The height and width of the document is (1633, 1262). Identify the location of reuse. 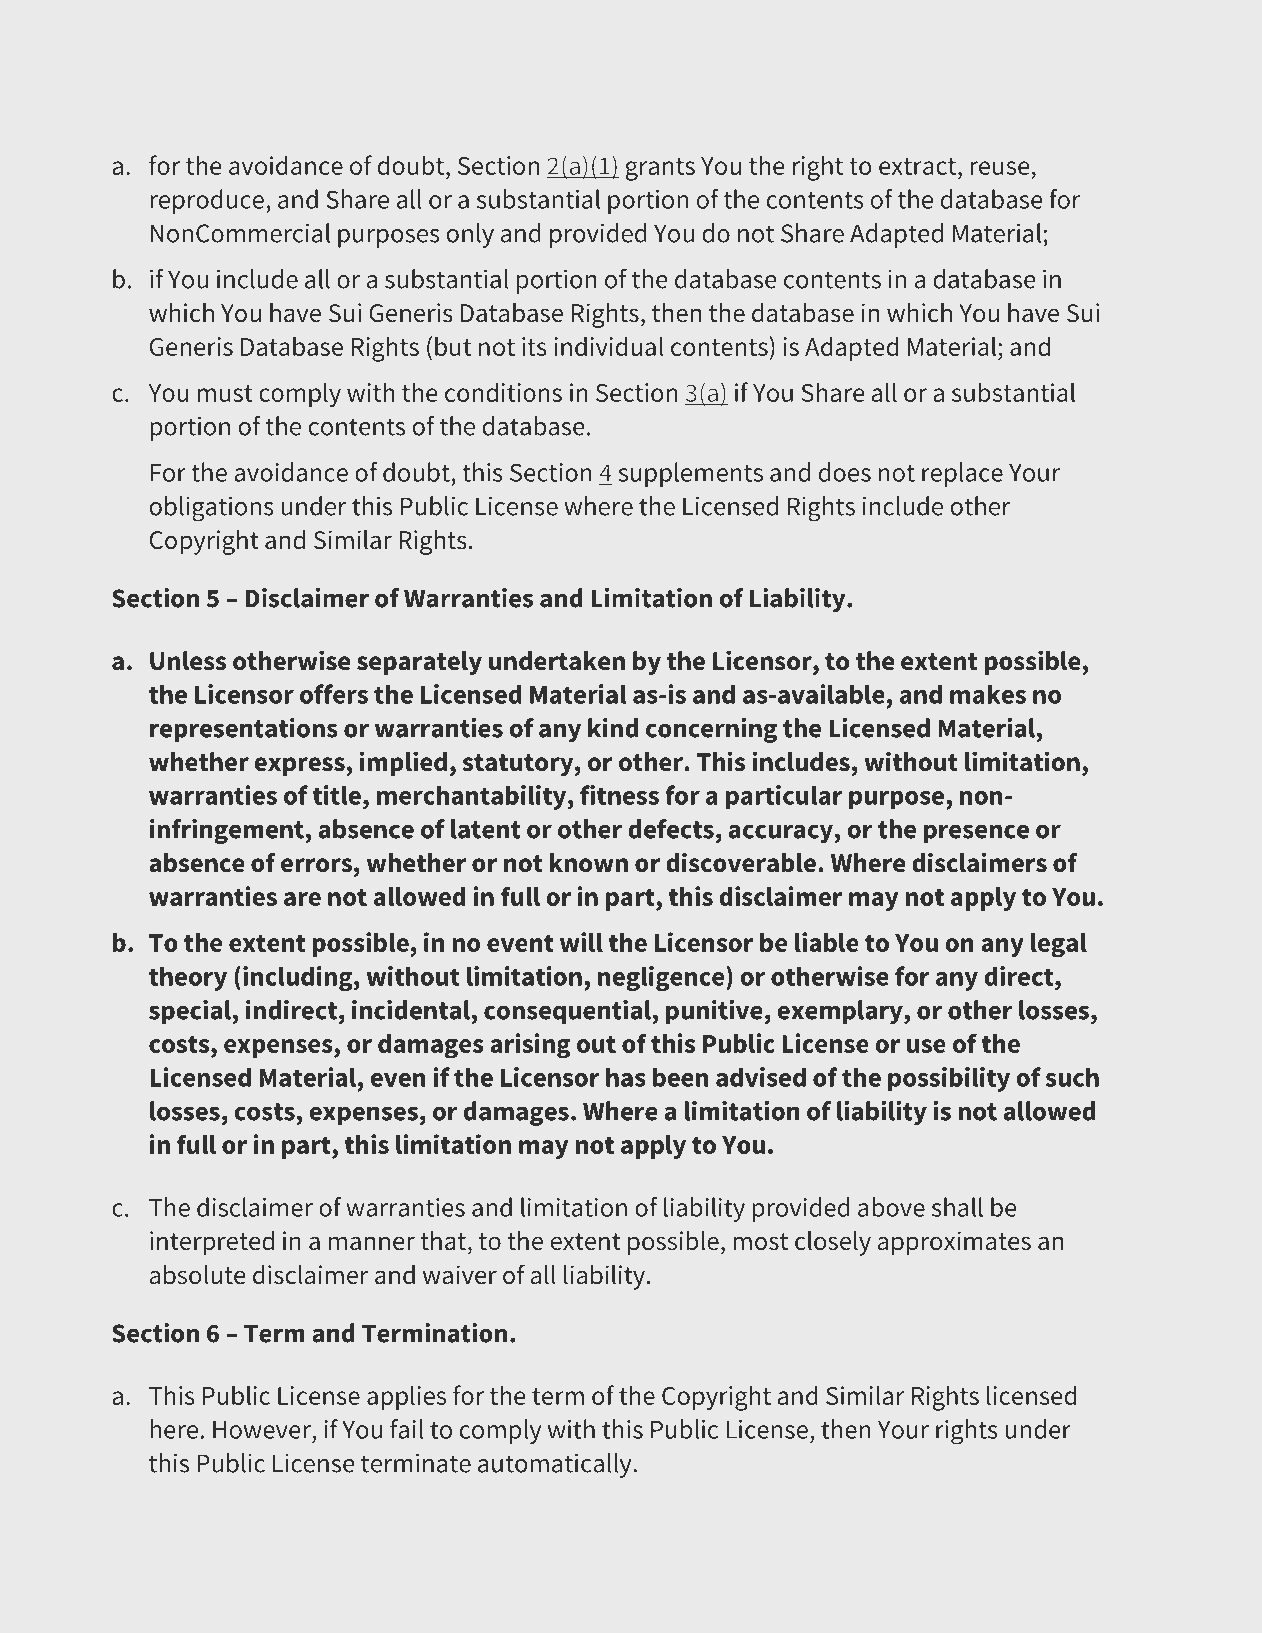
(1000, 168).
